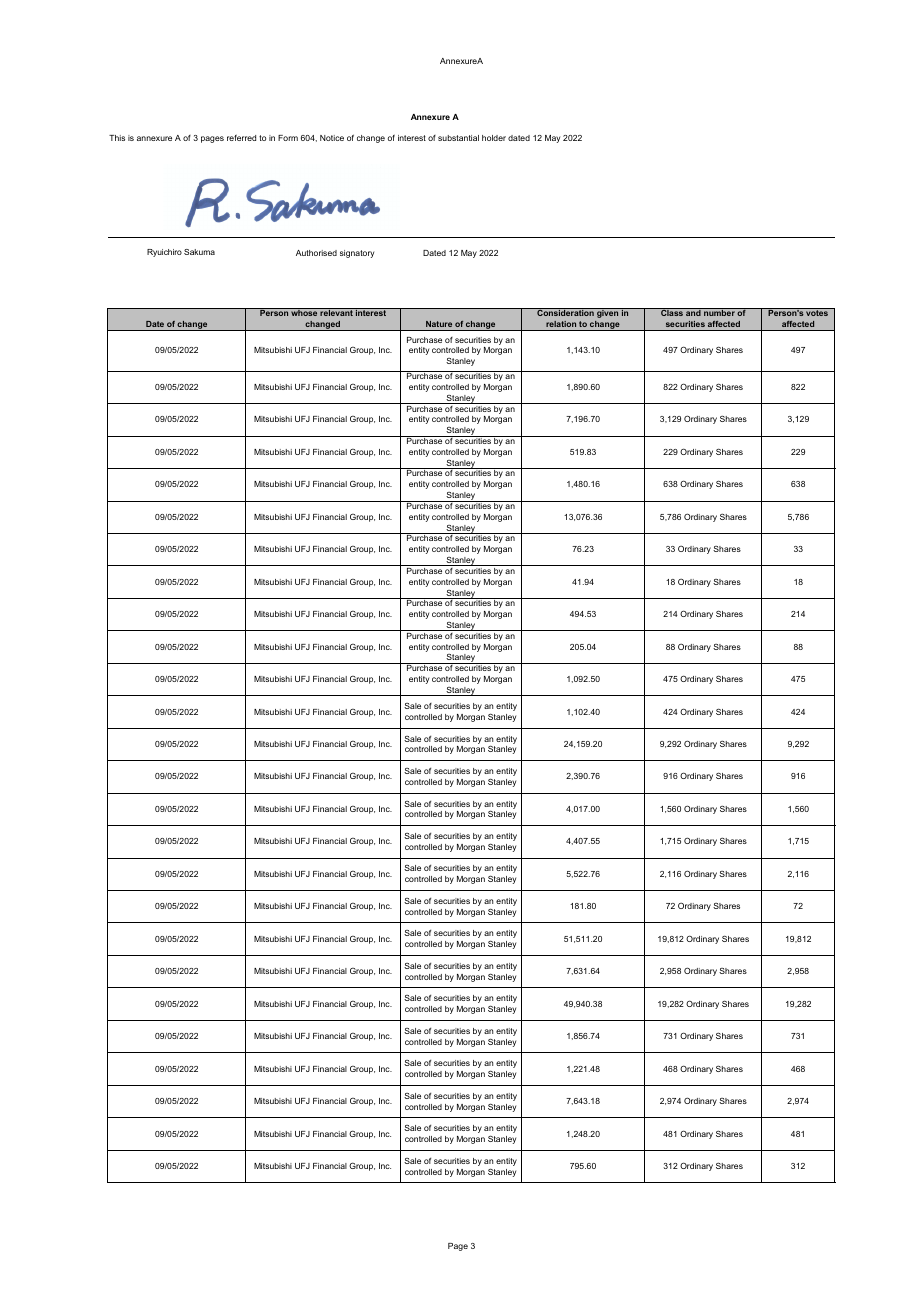 The height and width of the screenshot is (1309, 924). Describe the element at coordinates (357, 254) in the screenshot. I see `signatory` at that location.
